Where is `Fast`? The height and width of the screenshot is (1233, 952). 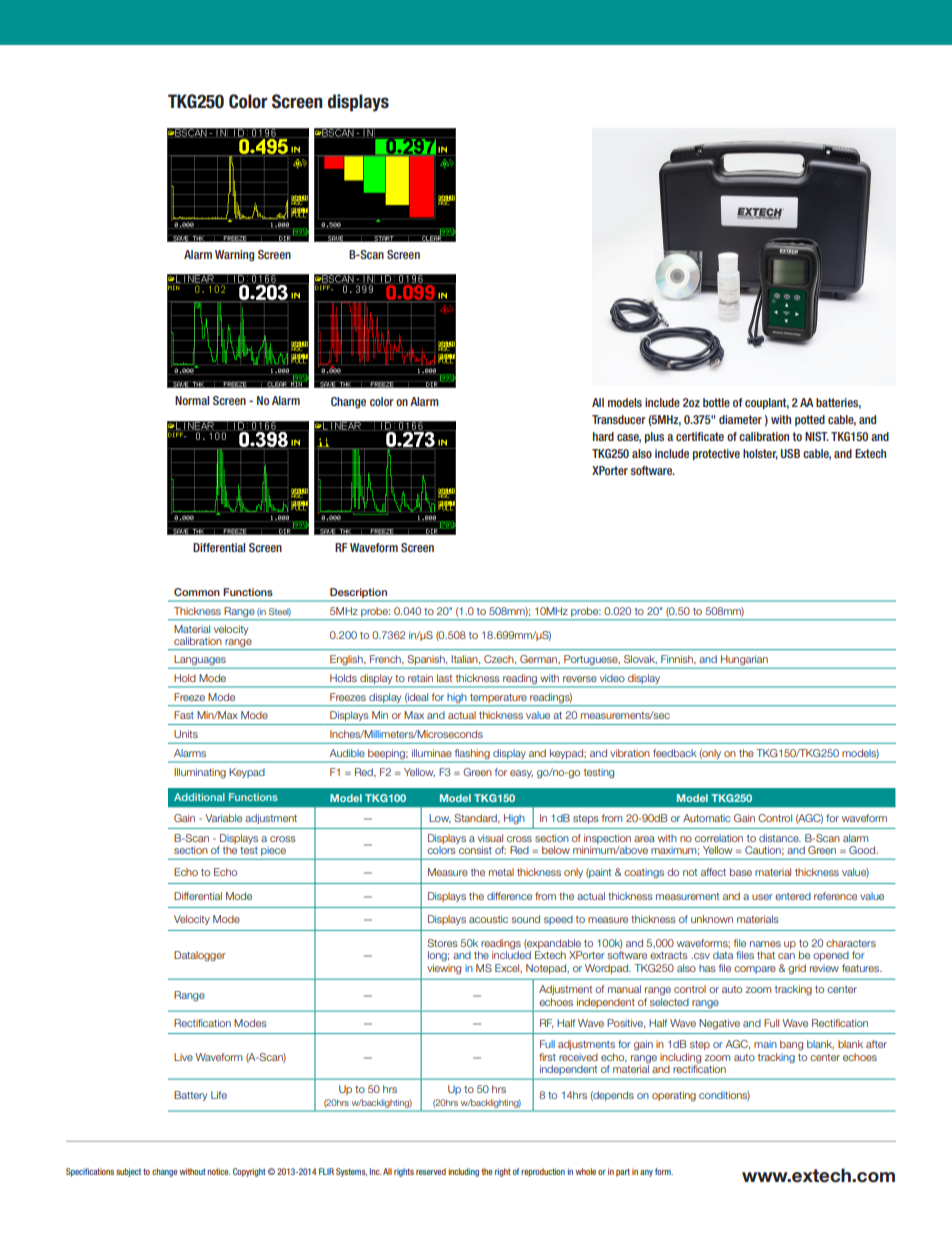 Fast is located at coordinates (184, 715).
